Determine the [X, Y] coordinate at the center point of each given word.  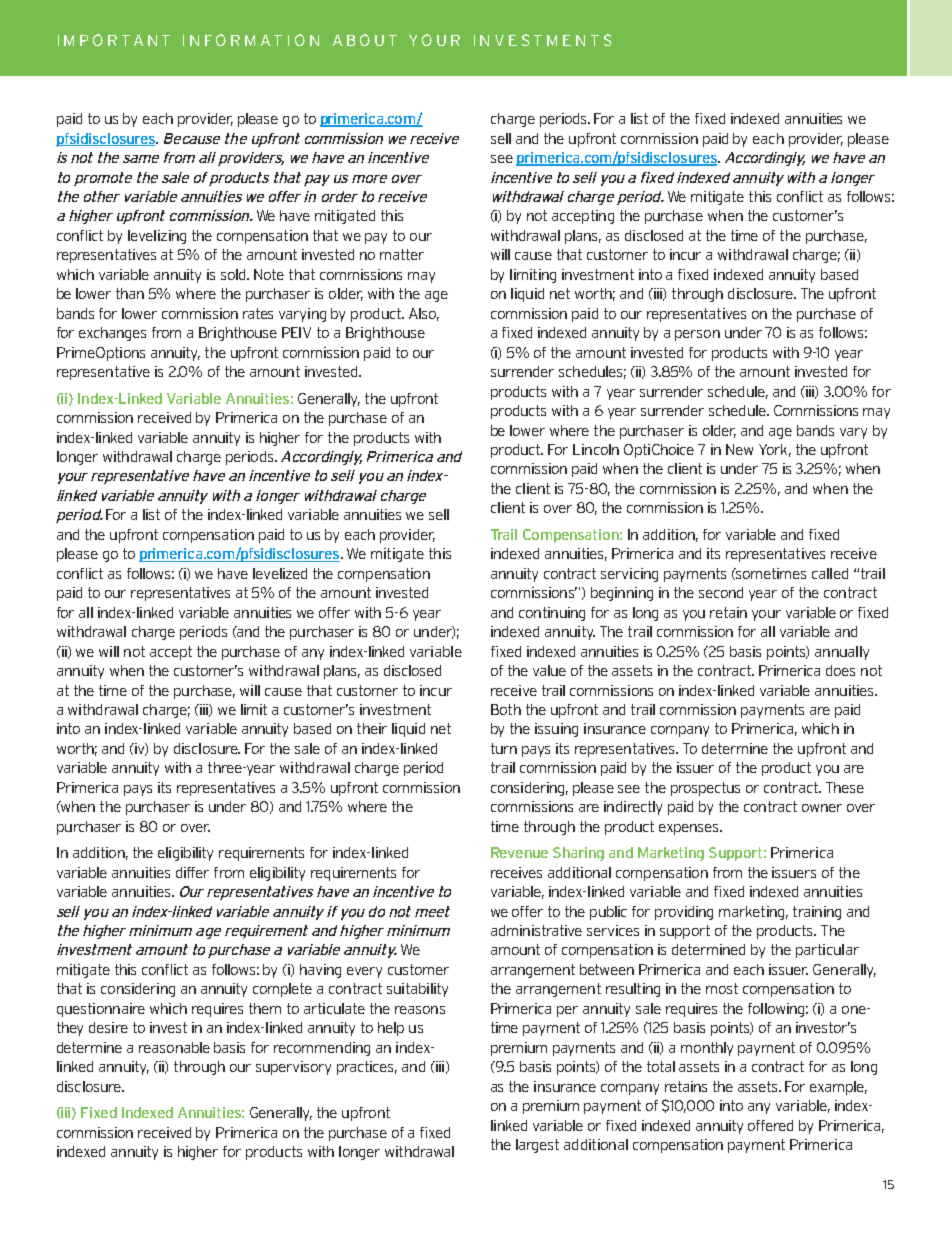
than [130, 293]
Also [424, 314]
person [697, 335]
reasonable [174, 1047]
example [838, 1088]
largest [537, 1146]
